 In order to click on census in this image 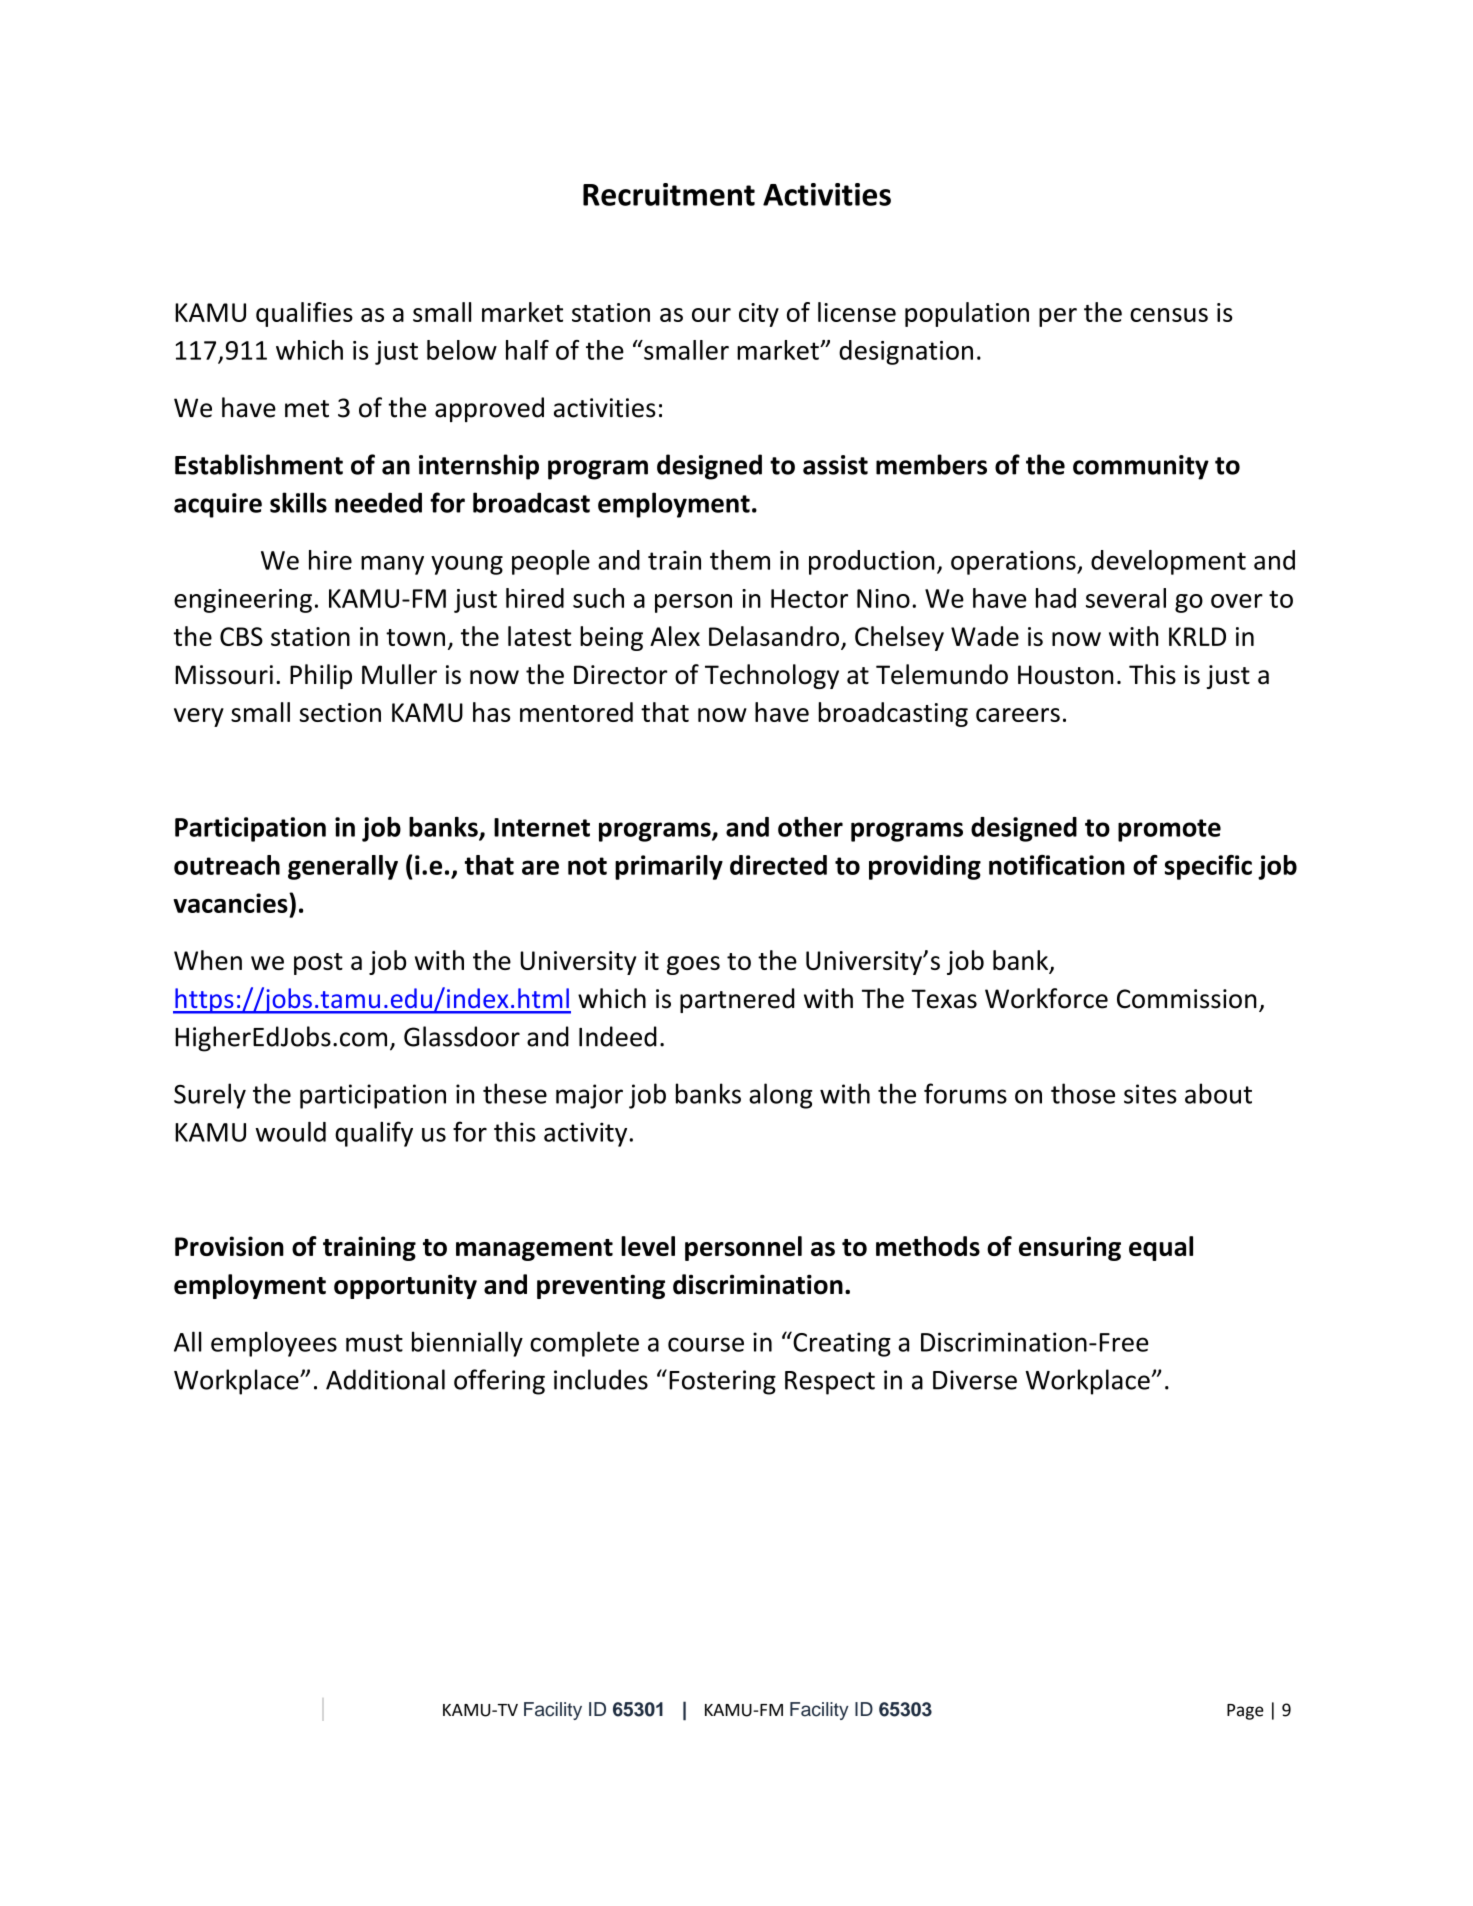, I will do `click(1169, 315)`.
